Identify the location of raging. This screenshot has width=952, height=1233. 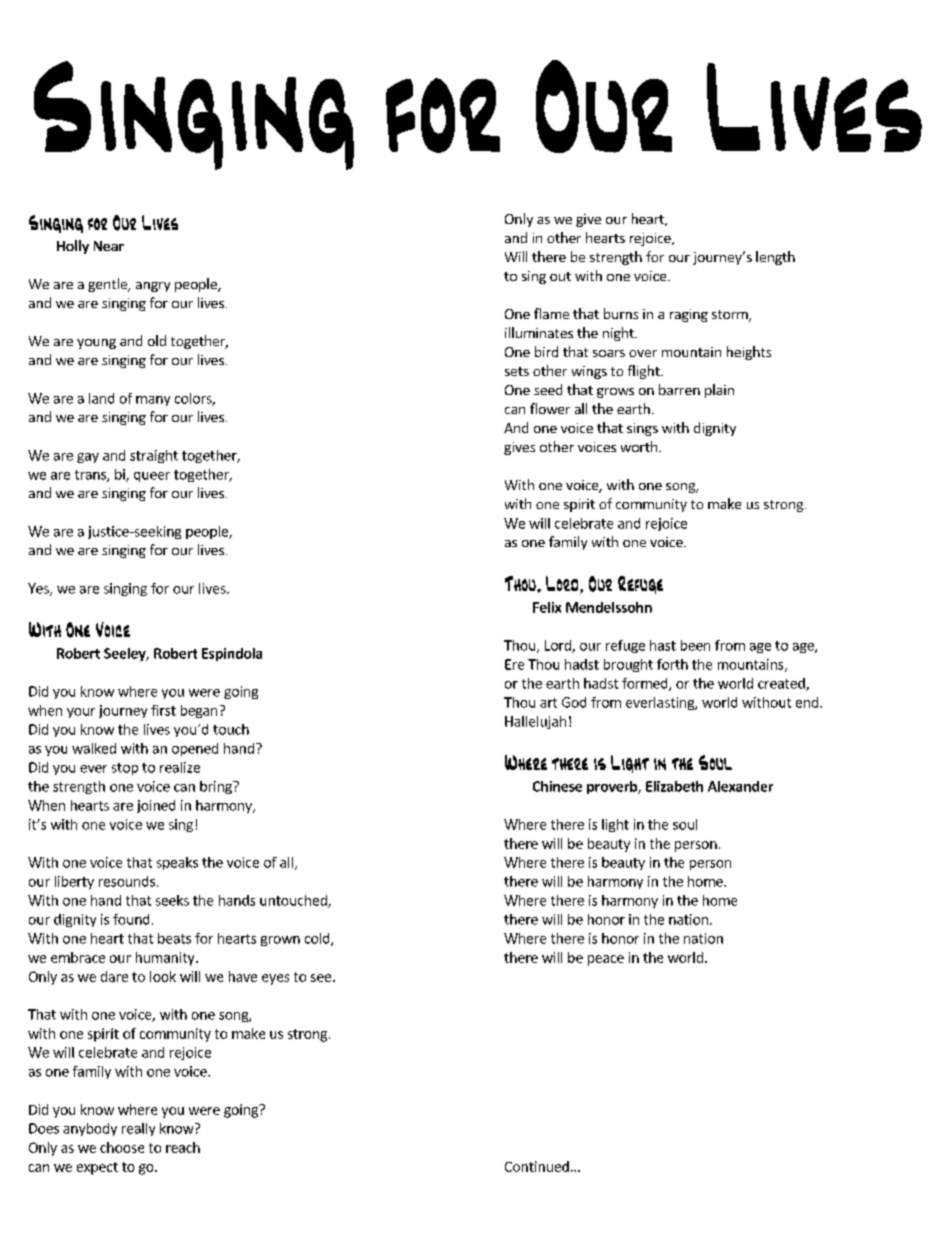
(689, 315).
